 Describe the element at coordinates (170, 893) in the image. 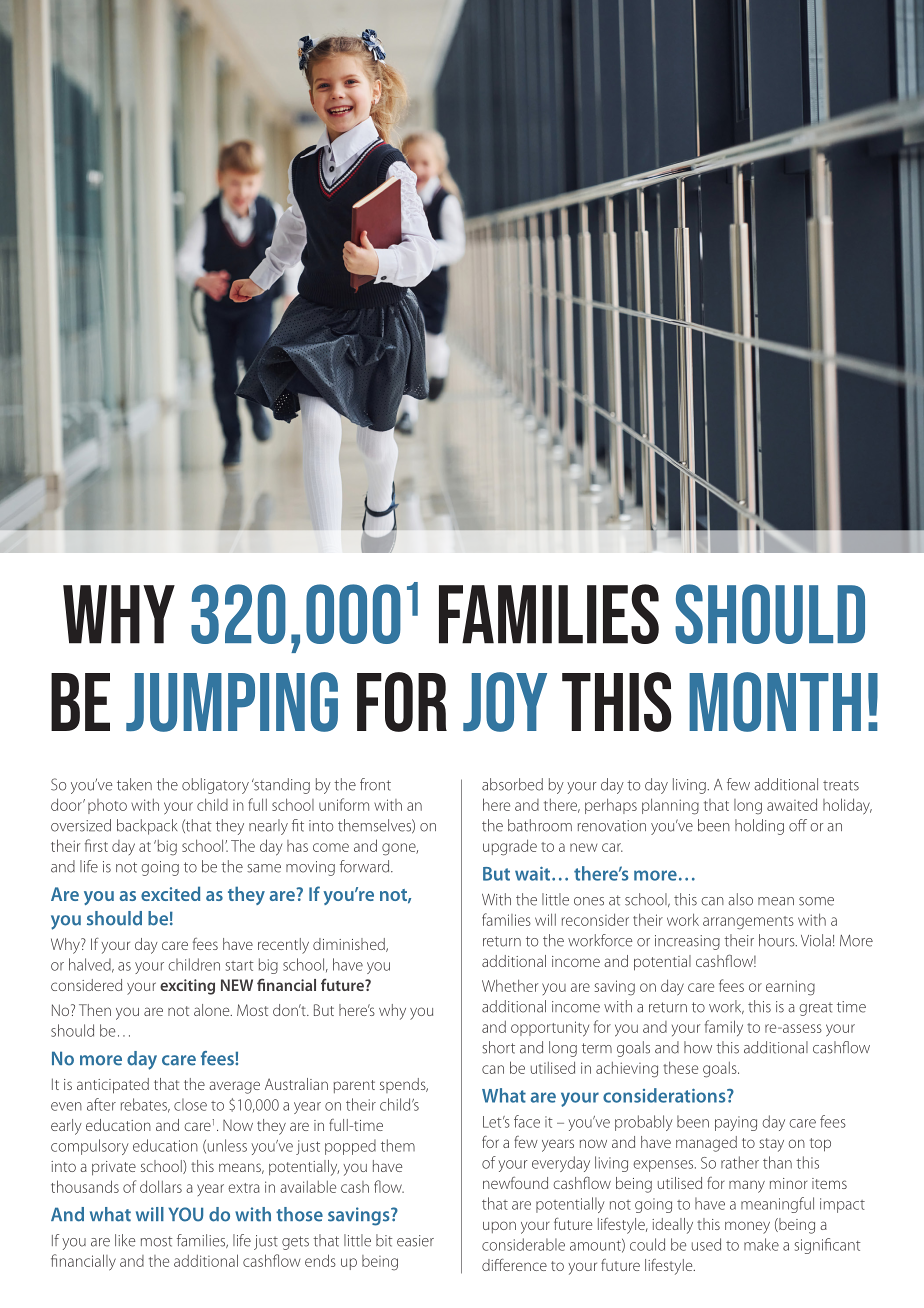

I see `excited` at that location.
